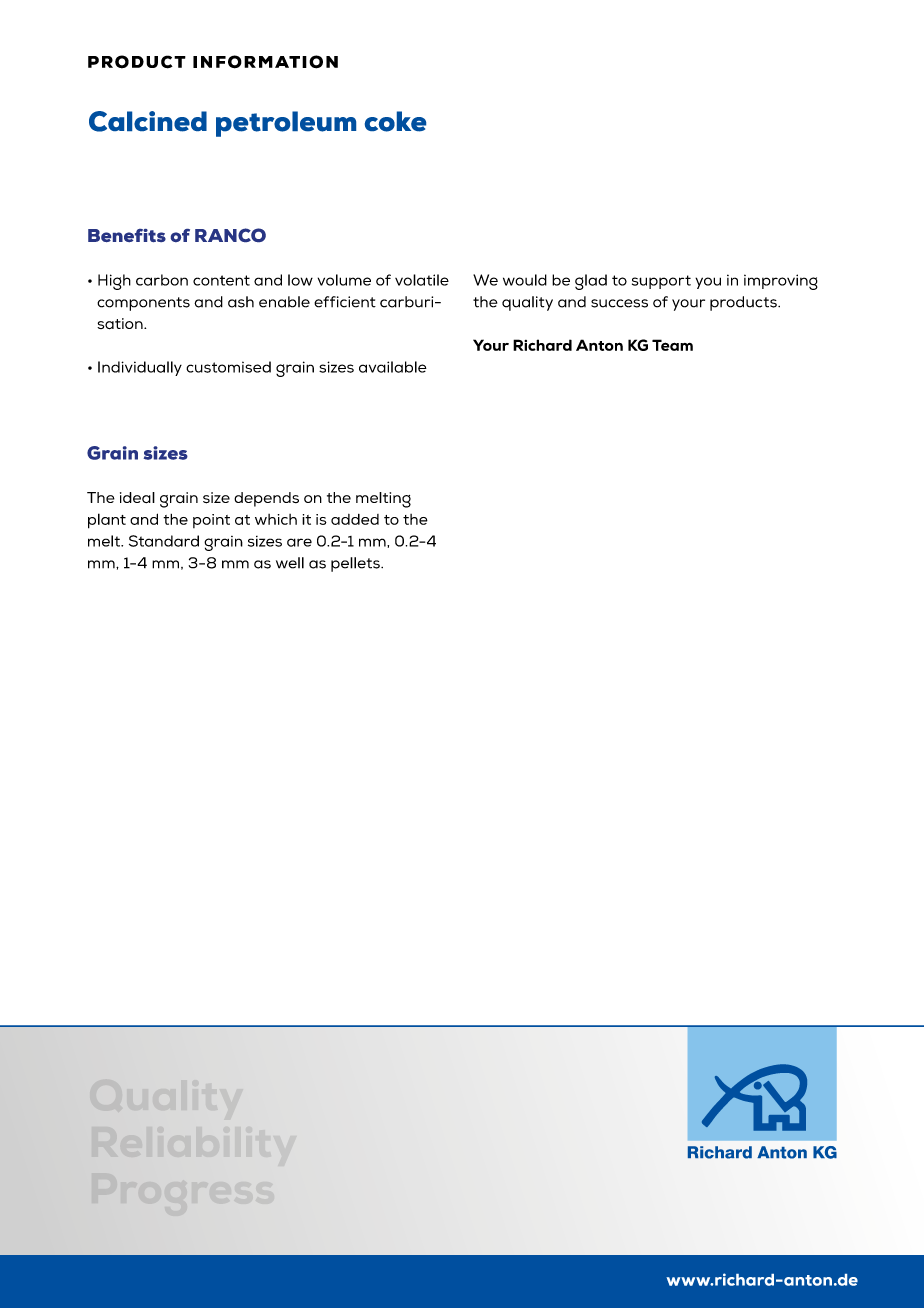  Describe the element at coordinates (356, 564) in the screenshot. I see `pellets` at that location.
